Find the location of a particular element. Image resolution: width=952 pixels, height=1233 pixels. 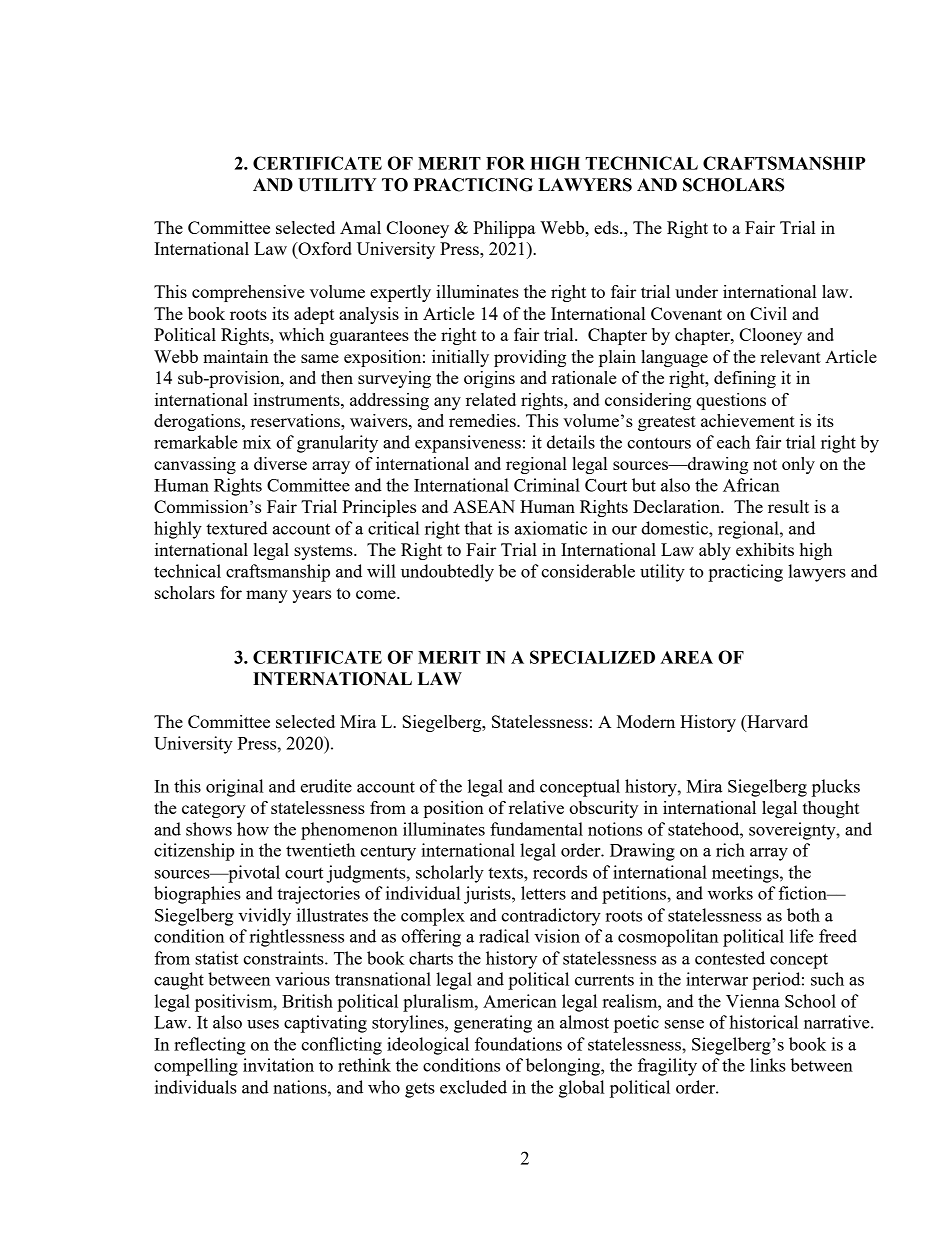

Philippa is located at coordinates (504, 229).
